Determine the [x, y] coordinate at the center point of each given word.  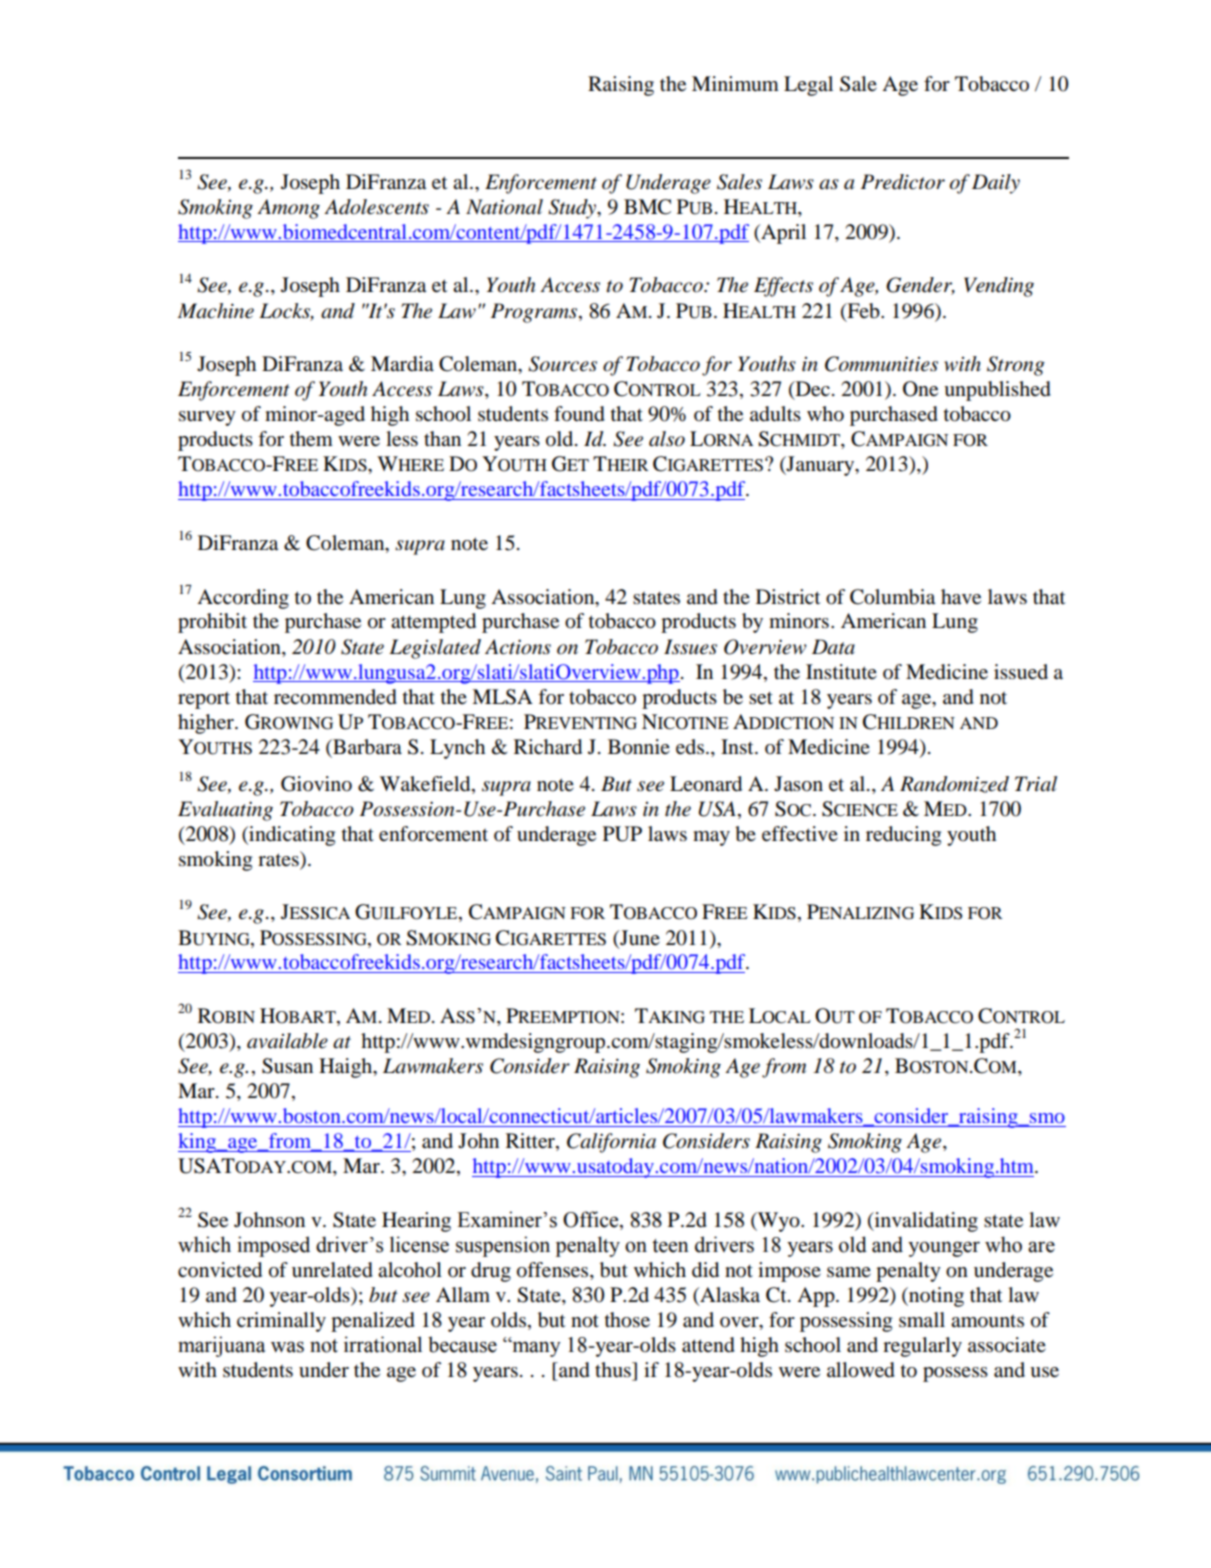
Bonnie [639, 747]
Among [288, 209]
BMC [647, 207]
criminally [281, 1322]
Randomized [954, 784]
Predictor [903, 182]
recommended [335, 697]
